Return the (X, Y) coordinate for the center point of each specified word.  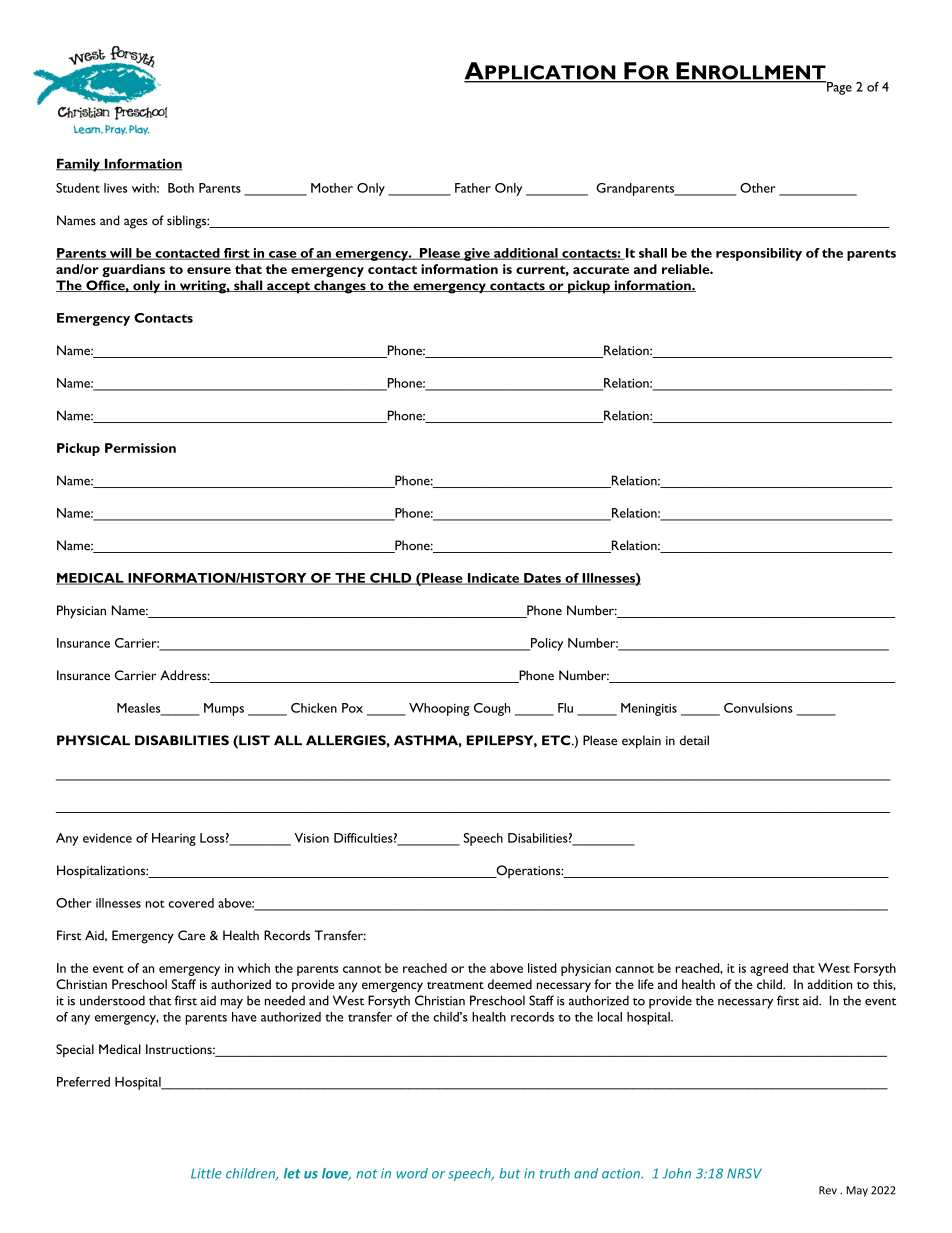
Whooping (439, 709)
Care (192, 935)
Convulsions (758, 708)
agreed (769, 969)
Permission (140, 448)
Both (181, 188)
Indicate (493, 579)
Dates (542, 579)
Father (473, 188)
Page (838, 88)
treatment (455, 985)
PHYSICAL (93, 740)
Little (206, 1173)
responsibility (759, 254)
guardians (133, 270)
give (477, 254)
